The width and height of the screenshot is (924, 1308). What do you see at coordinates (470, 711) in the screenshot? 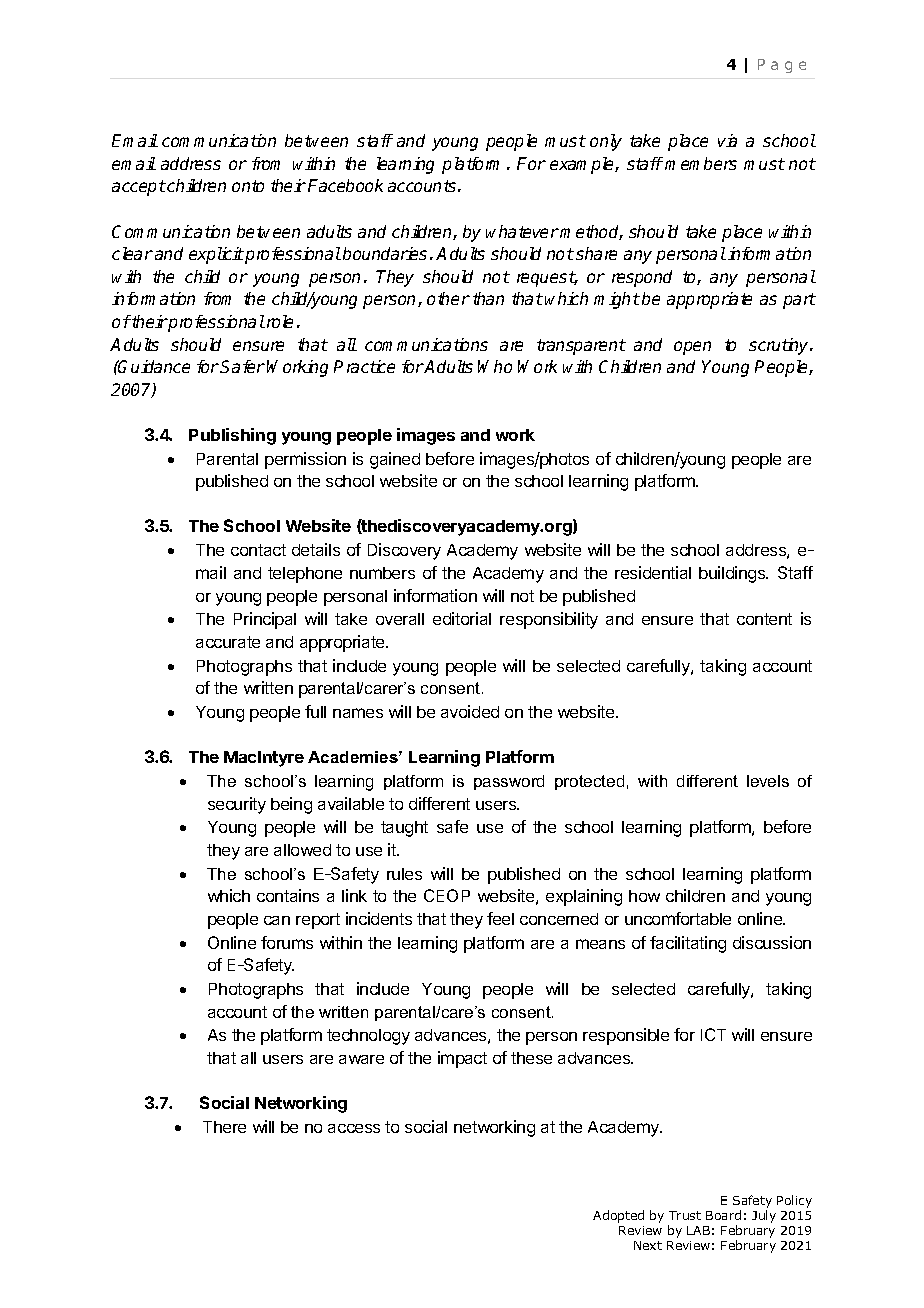
I see `avoided` at bounding box center [470, 711].
